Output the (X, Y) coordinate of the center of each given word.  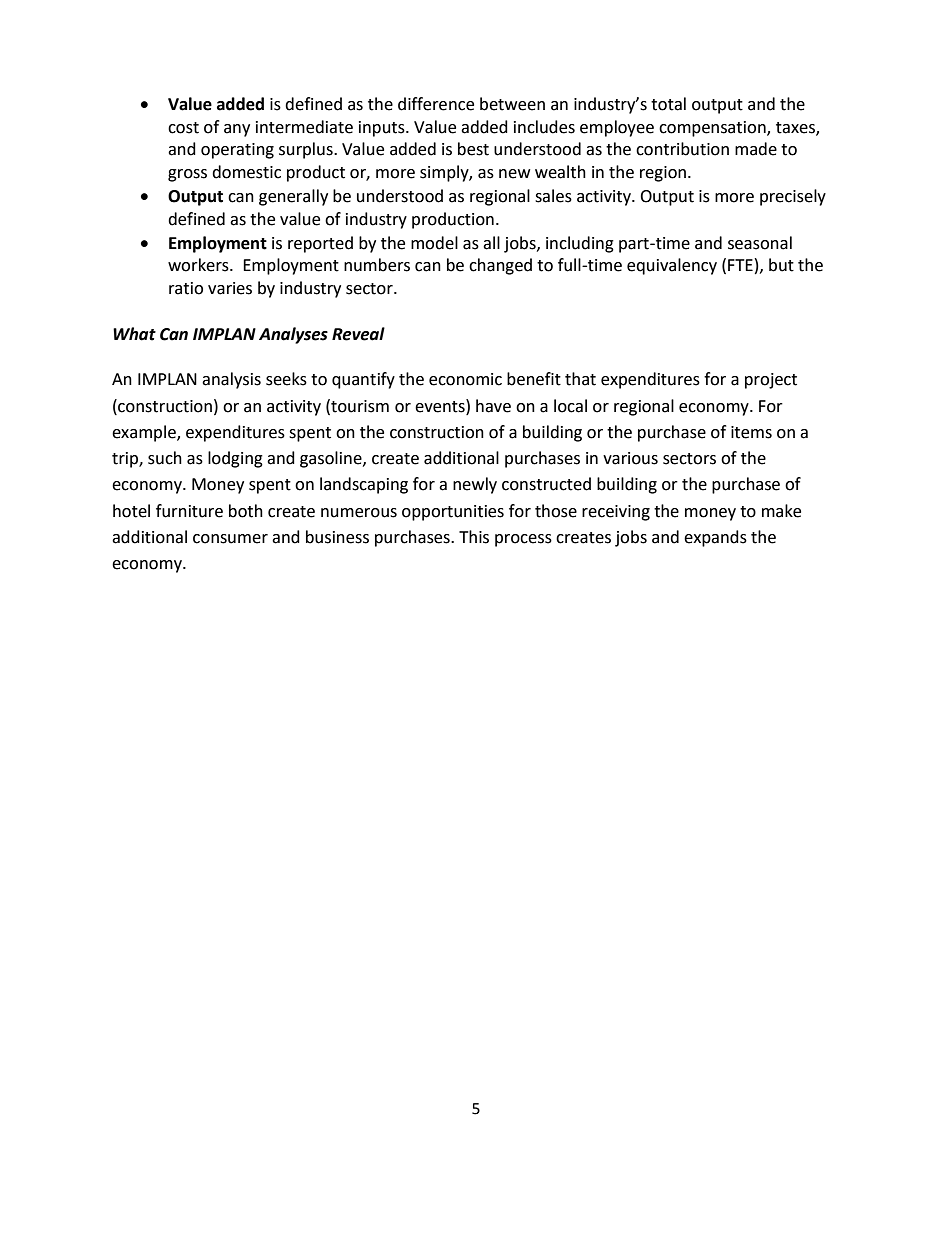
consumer (230, 539)
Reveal (358, 334)
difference (436, 104)
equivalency (672, 266)
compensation (713, 129)
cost (183, 128)
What (134, 334)
